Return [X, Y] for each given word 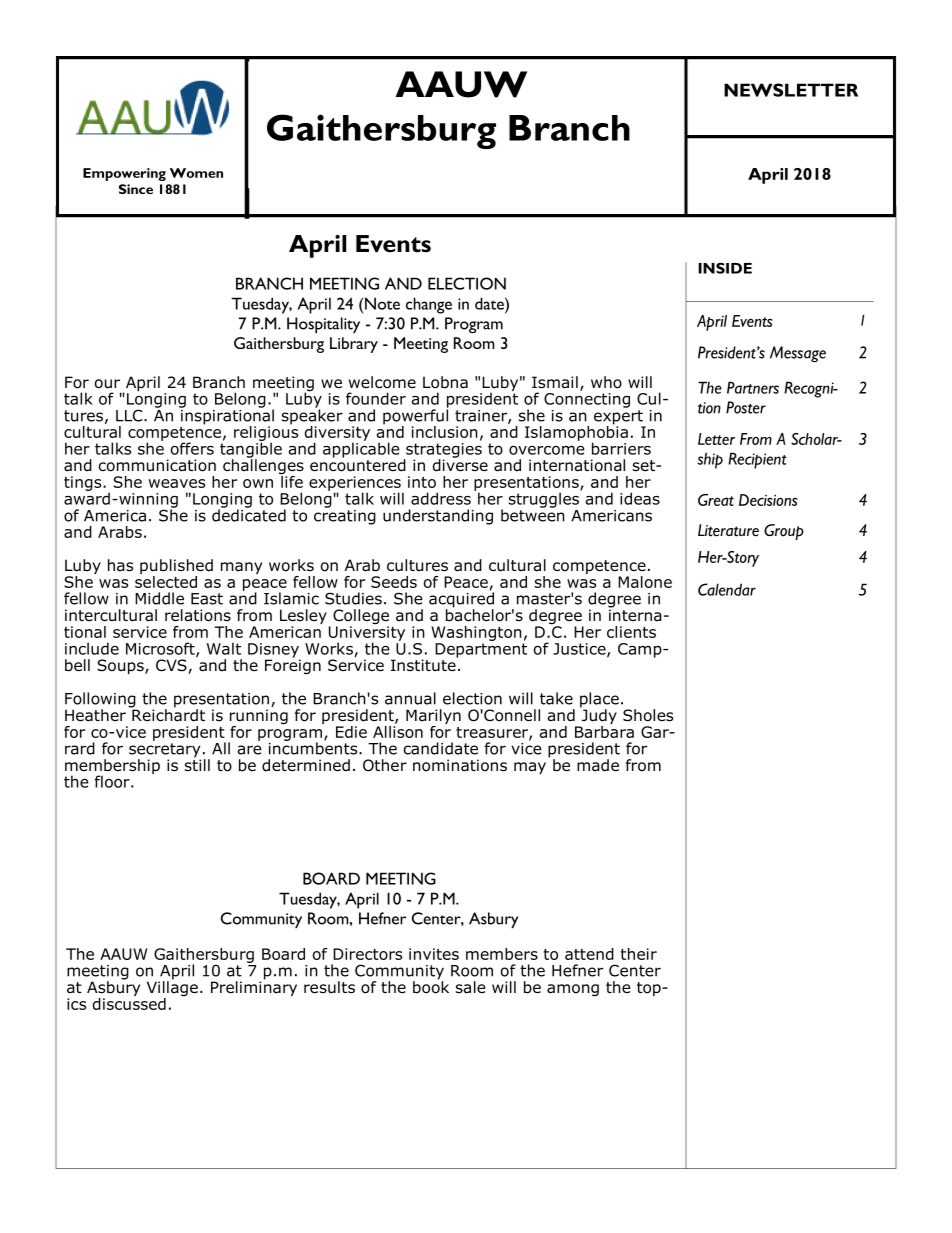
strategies [443, 451]
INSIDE [725, 268]
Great [716, 500]
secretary [165, 751]
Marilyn [433, 718]
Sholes [648, 715]
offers [192, 448]
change [429, 305]
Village [172, 989]
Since [136, 189]
